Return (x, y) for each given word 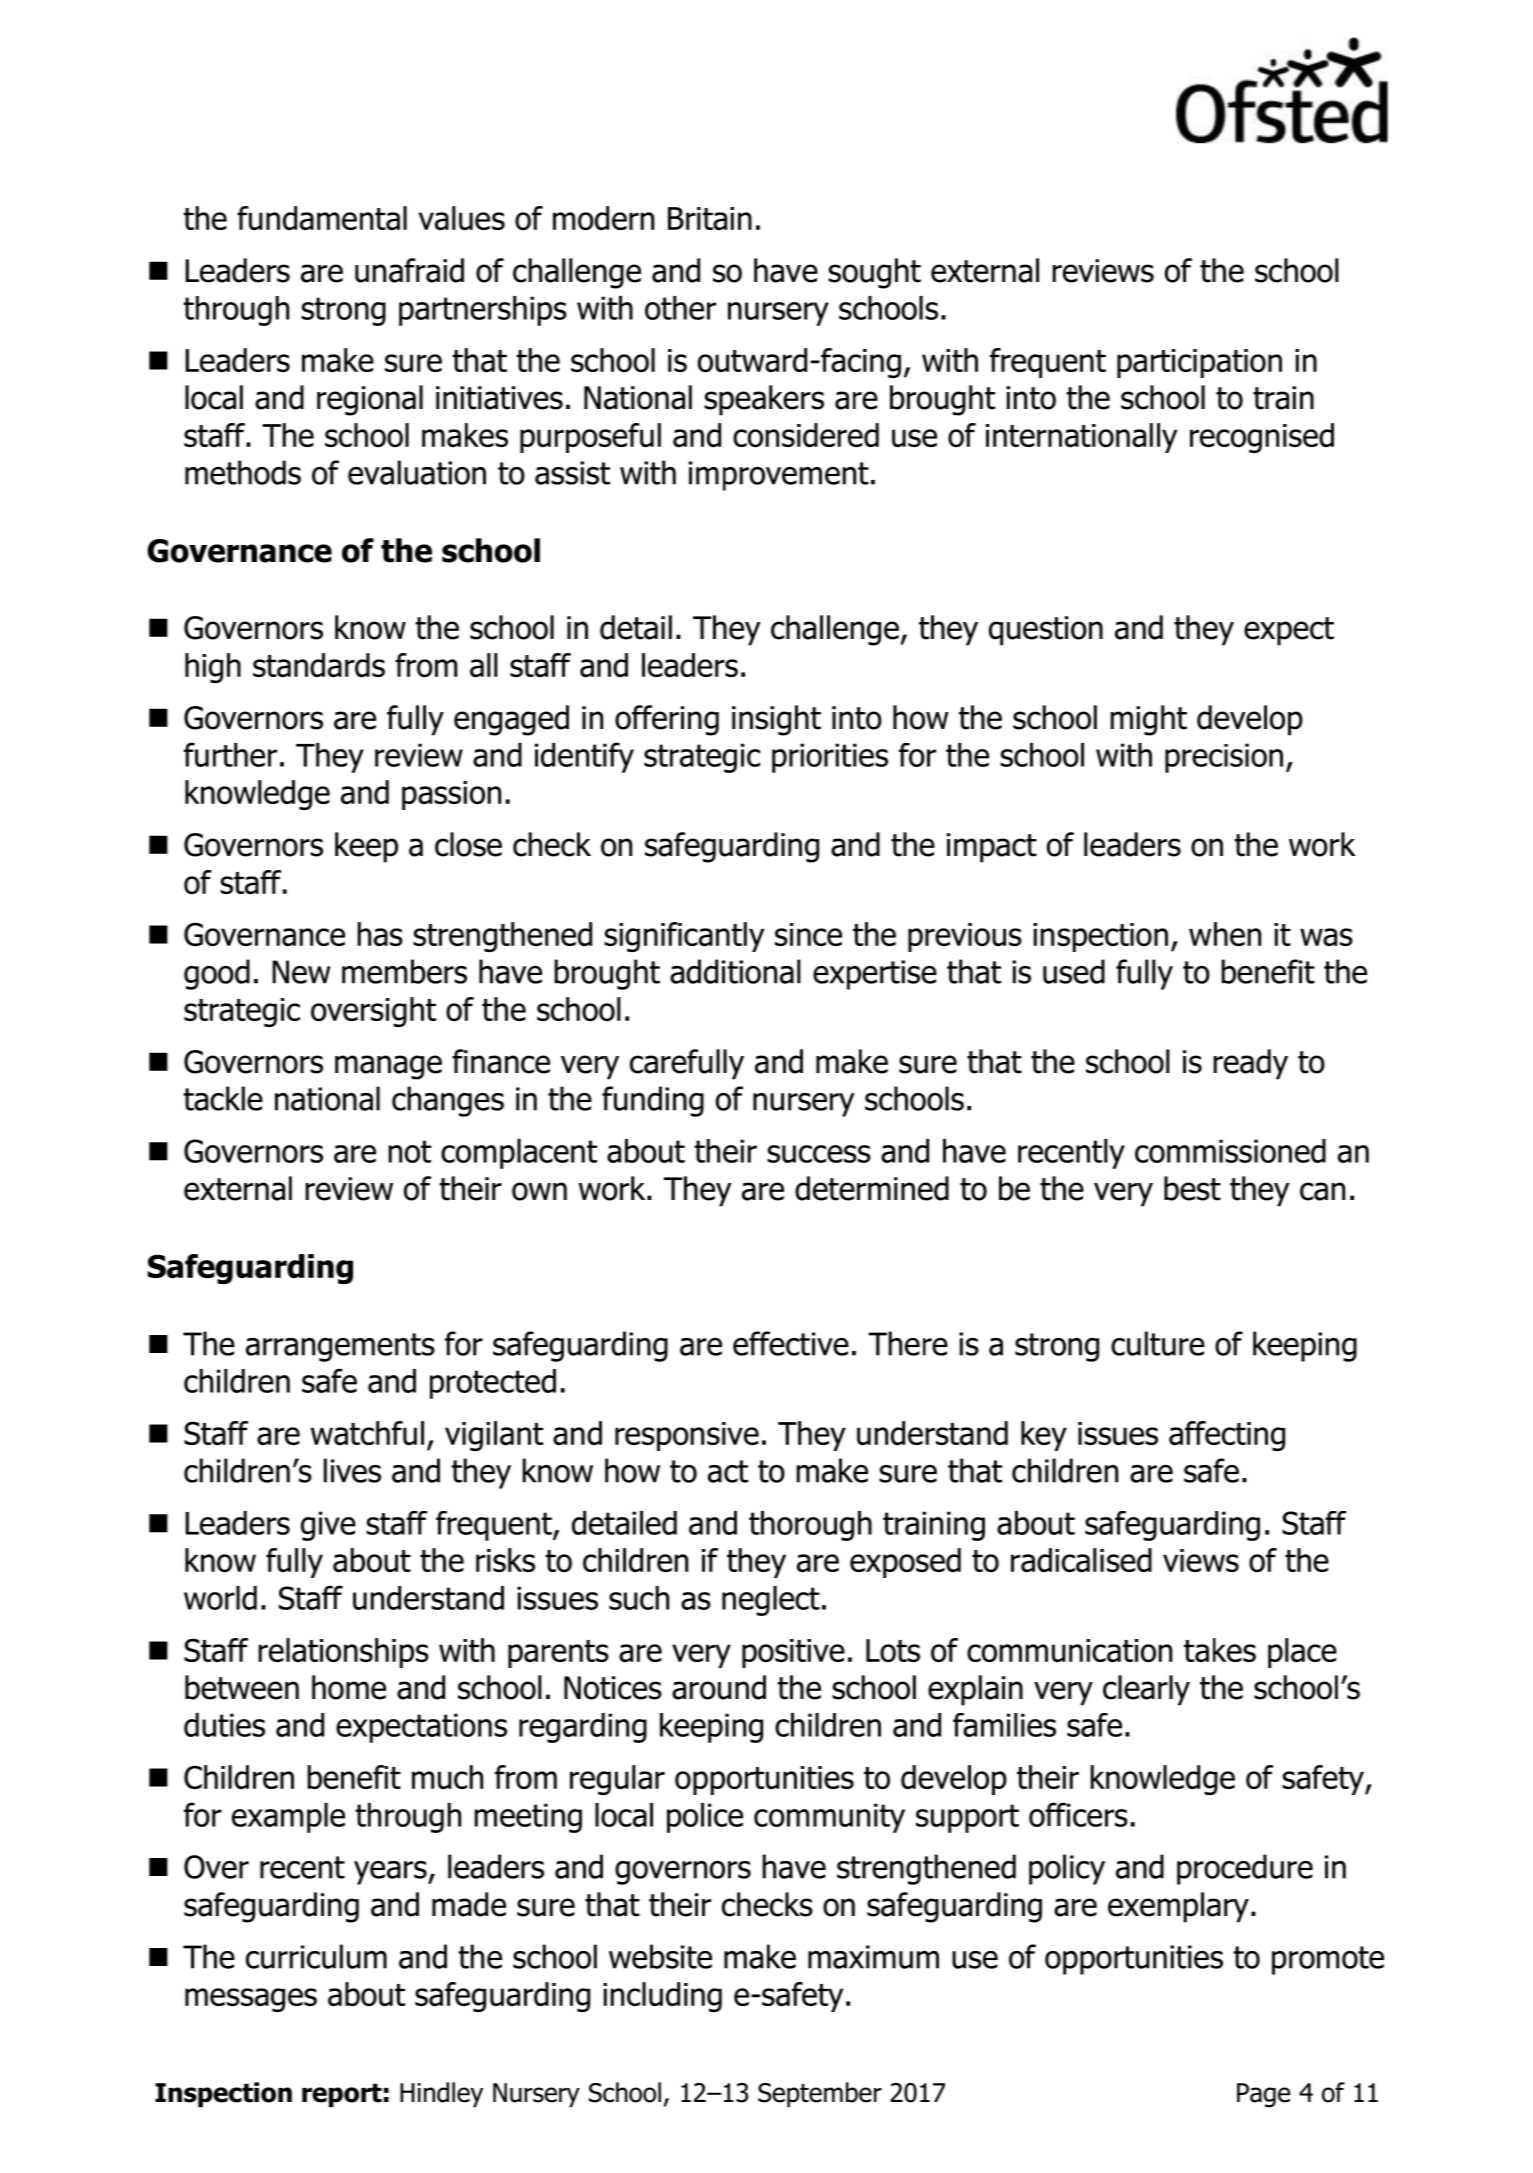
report (342, 2095)
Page (1263, 2095)
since (808, 934)
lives (352, 1470)
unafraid (409, 270)
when (1225, 934)
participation (1199, 363)
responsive (687, 1436)
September (820, 2094)
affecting (1227, 1436)
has (380, 934)
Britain (710, 218)
